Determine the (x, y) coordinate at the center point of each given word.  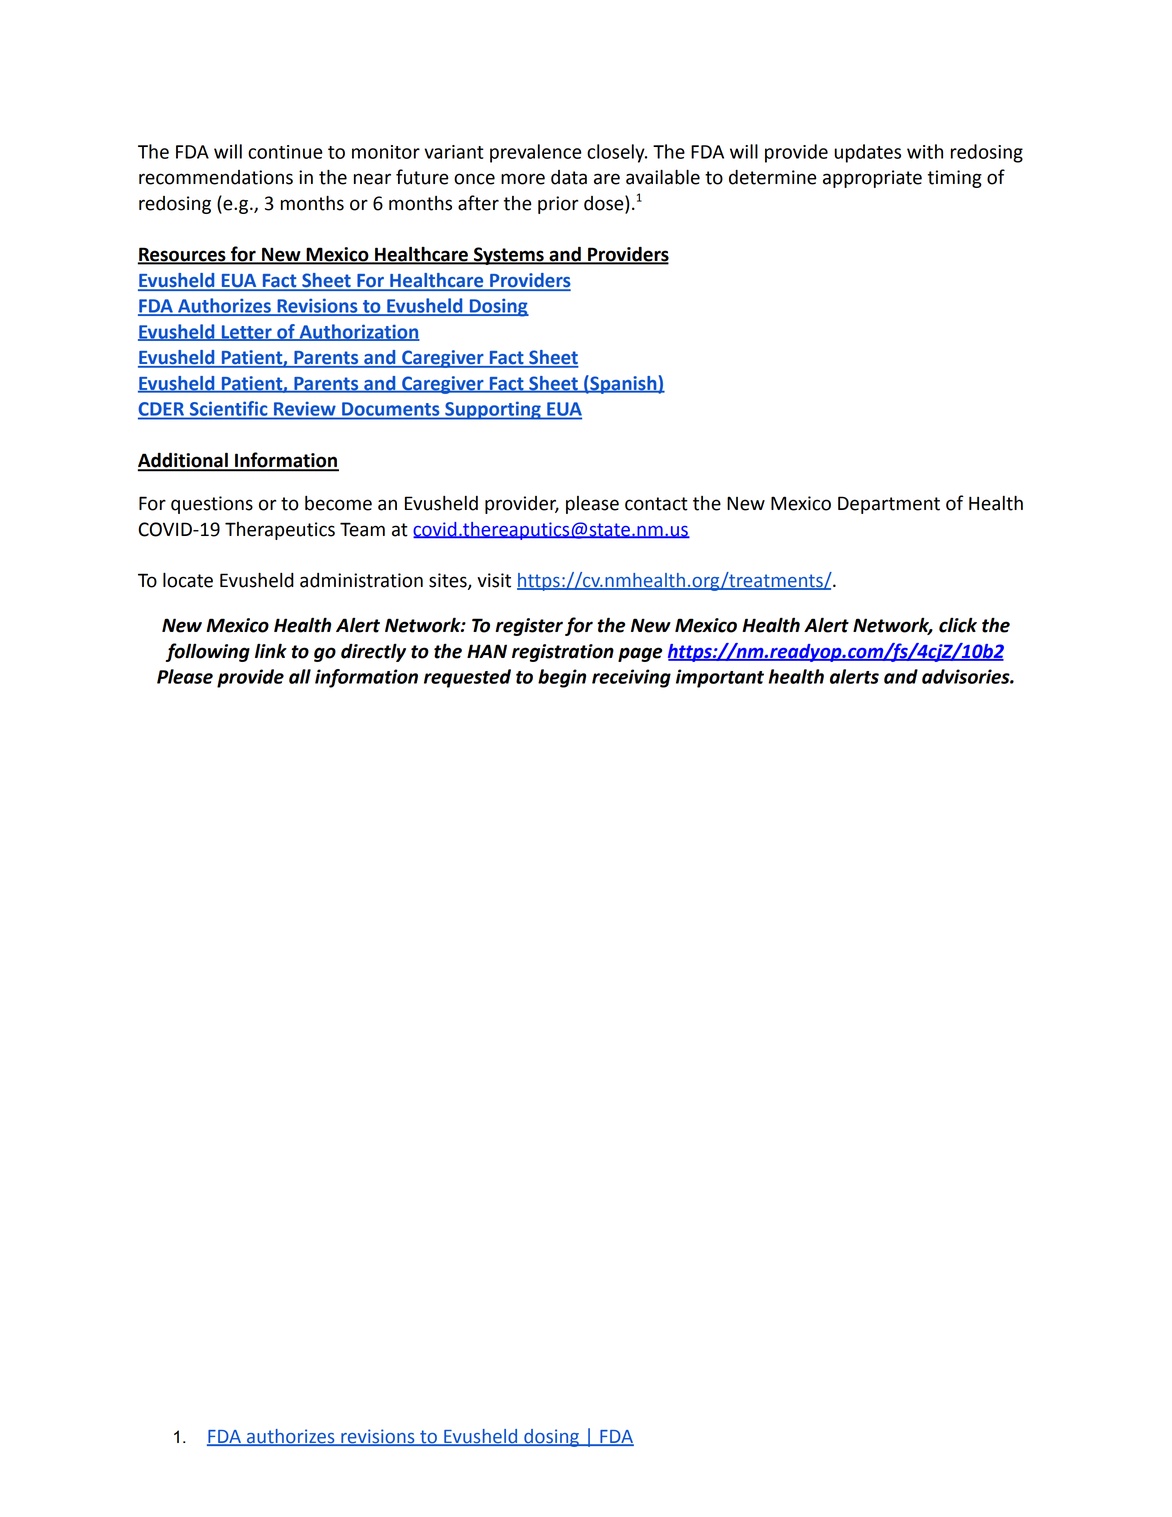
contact (656, 504)
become (338, 503)
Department (889, 505)
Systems (509, 256)
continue (285, 152)
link (271, 650)
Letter (246, 333)
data (569, 177)
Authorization (358, 332)
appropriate (872, 179)
